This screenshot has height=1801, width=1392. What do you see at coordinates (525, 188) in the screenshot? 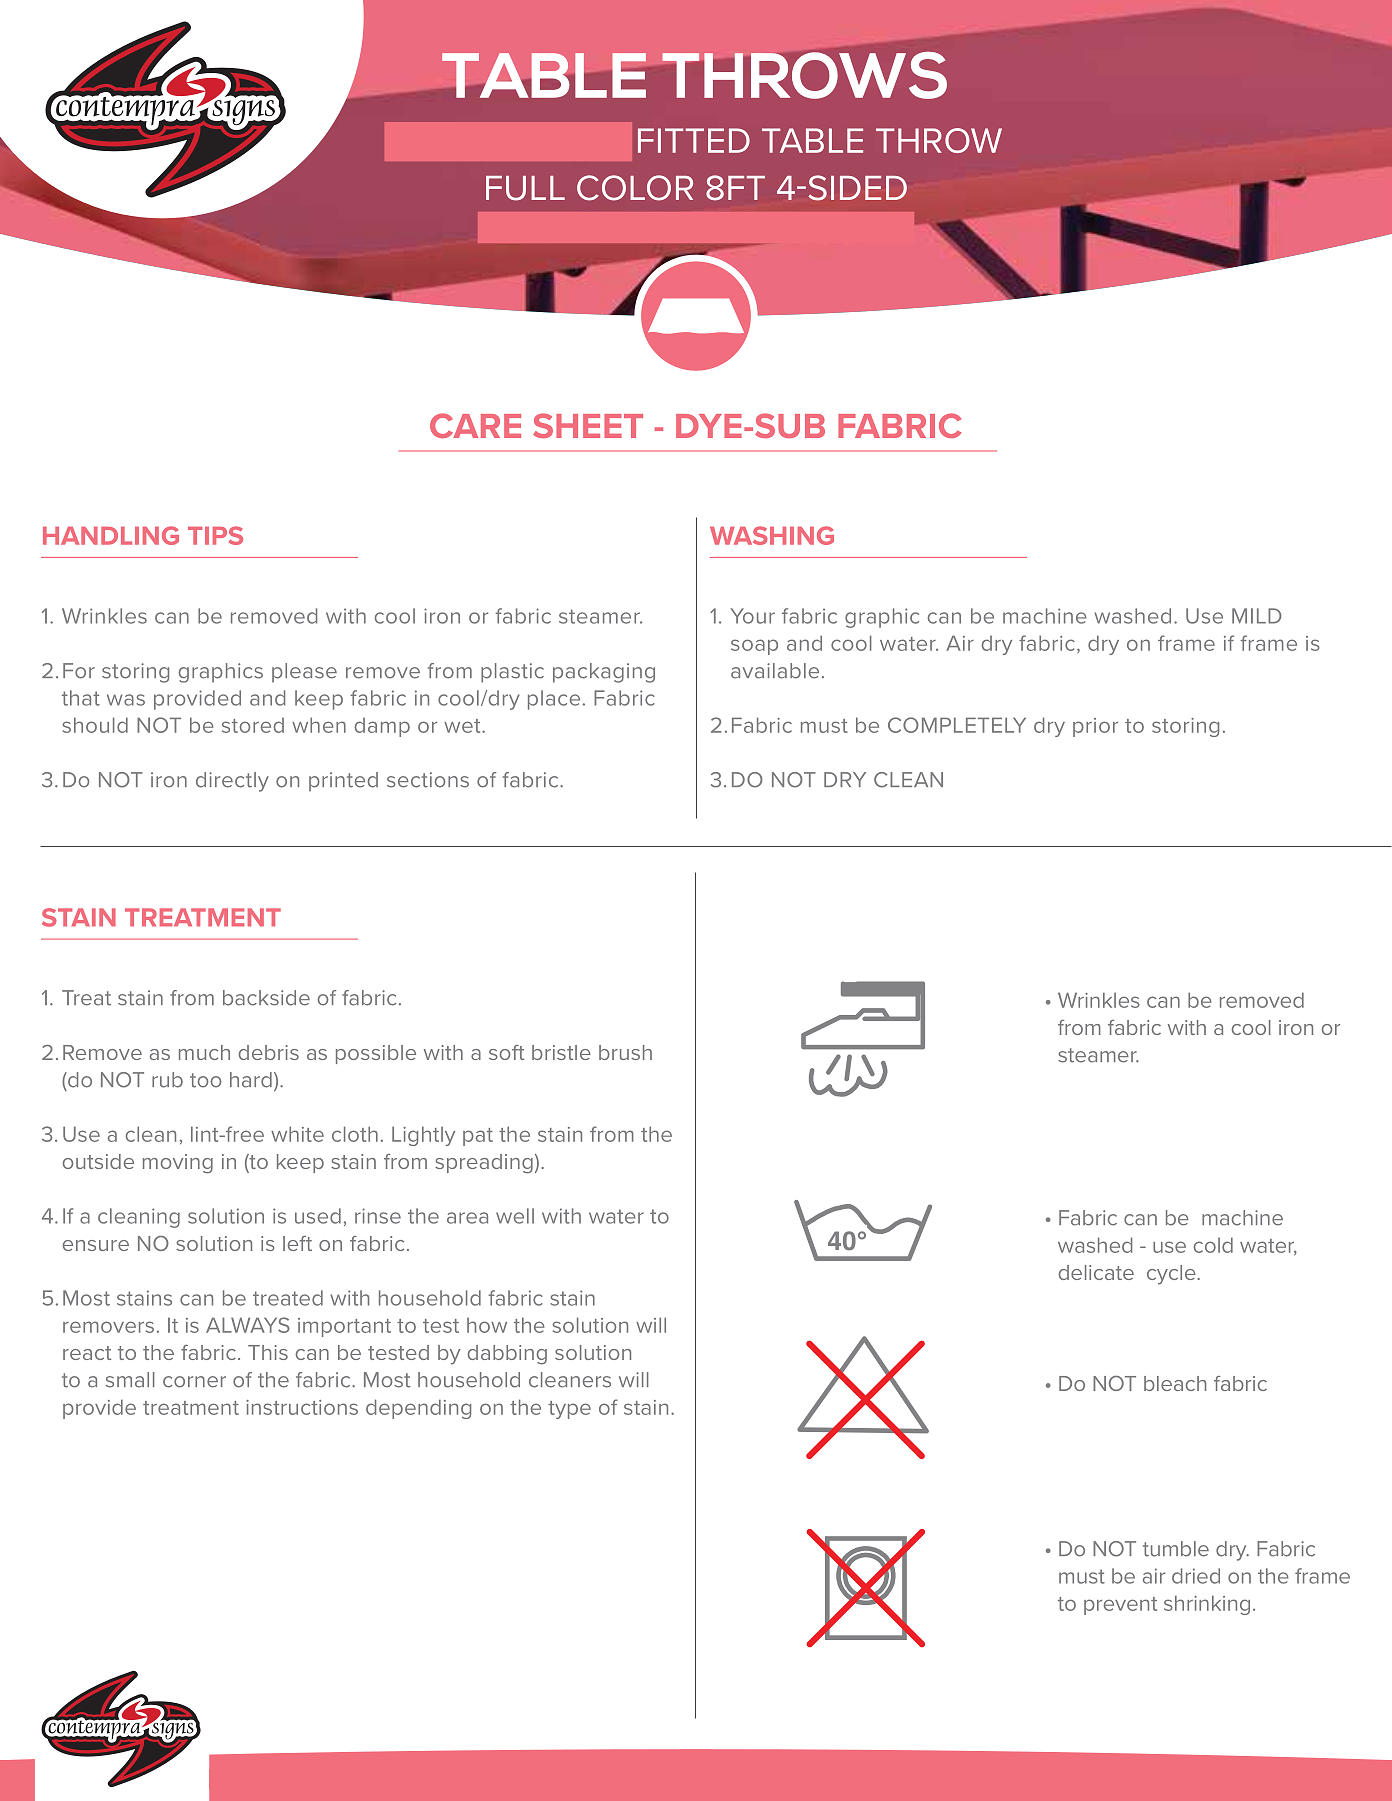
I see `FULL` at bounding box center [525, 188].
